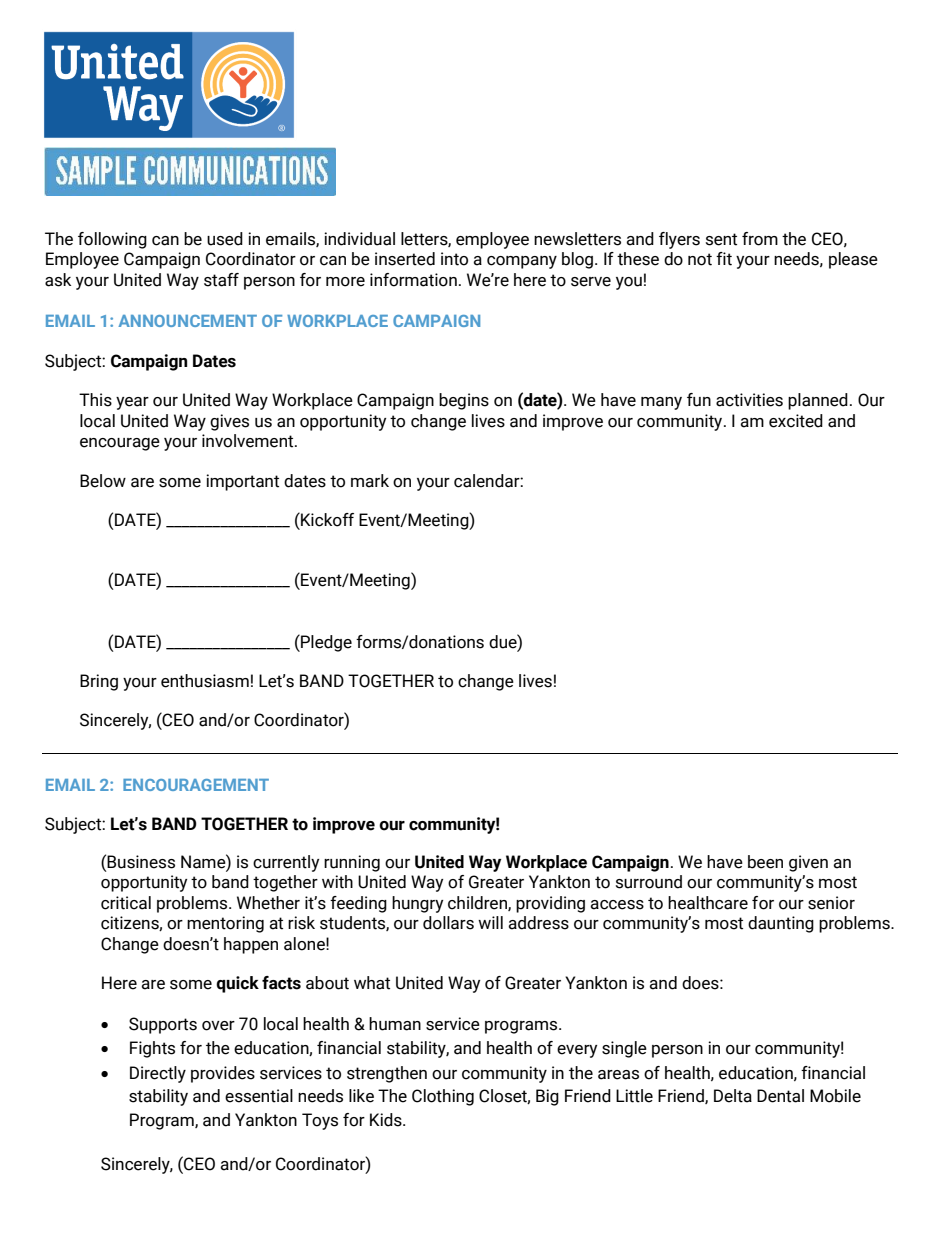  Describe the element at coordinates (454, 259) in the screenshot. I see `into` at that location.
